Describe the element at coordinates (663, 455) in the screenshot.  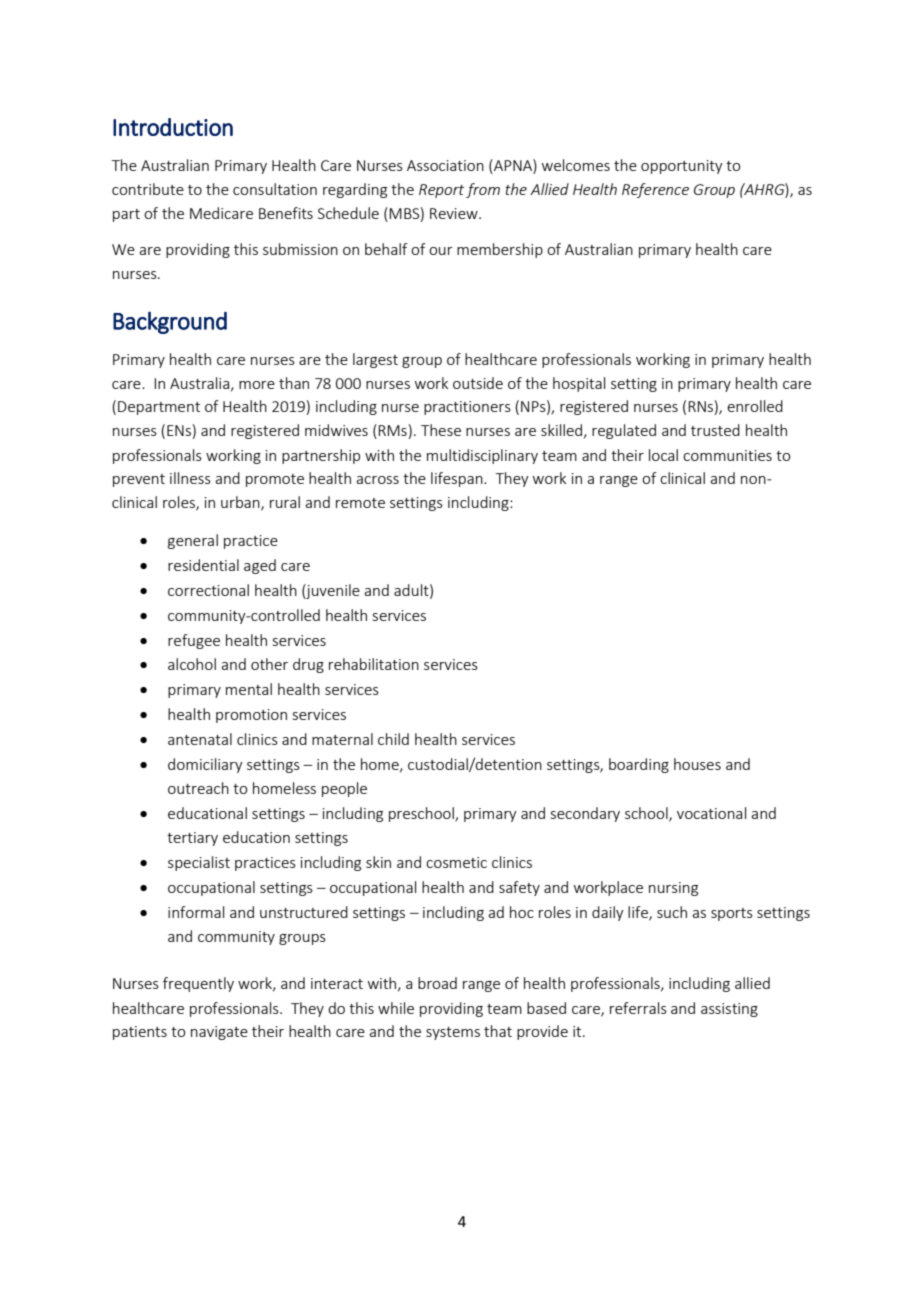
I see `local` at that location.
